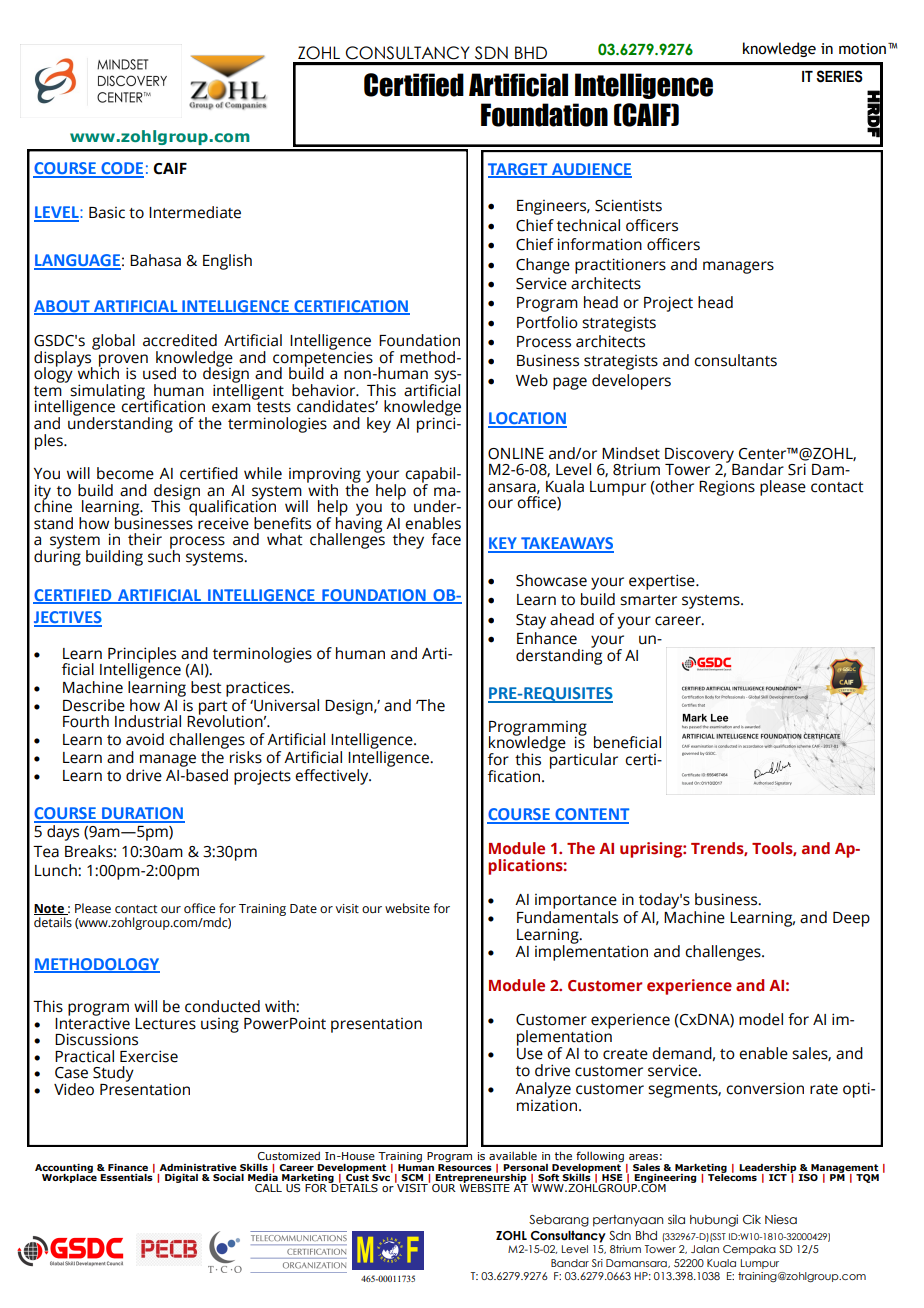  What do you see at coordinates (333, 777) in the image?
I see `effectively` at bounding box center [333, 777].
